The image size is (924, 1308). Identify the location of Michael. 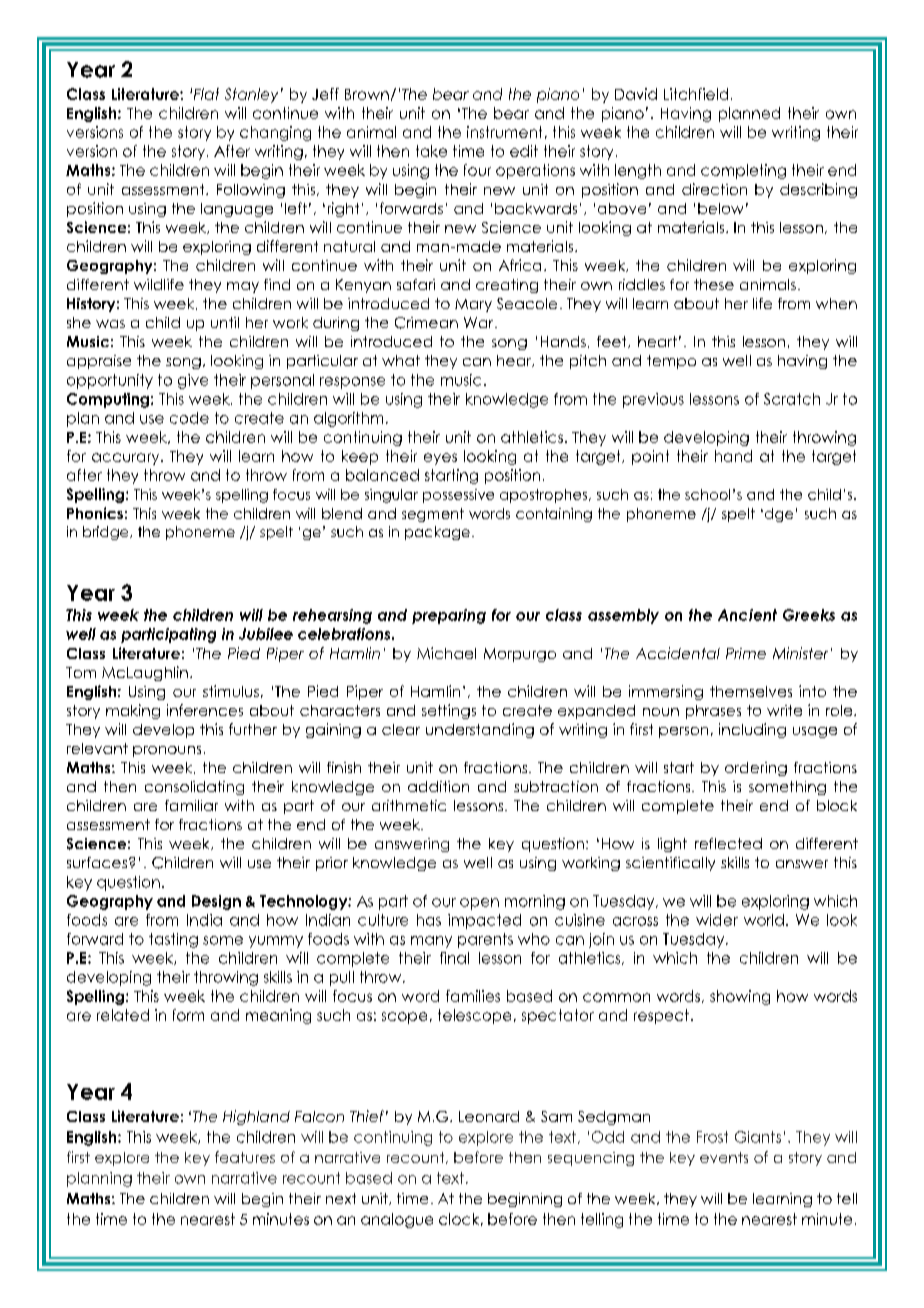
(446, 653).
